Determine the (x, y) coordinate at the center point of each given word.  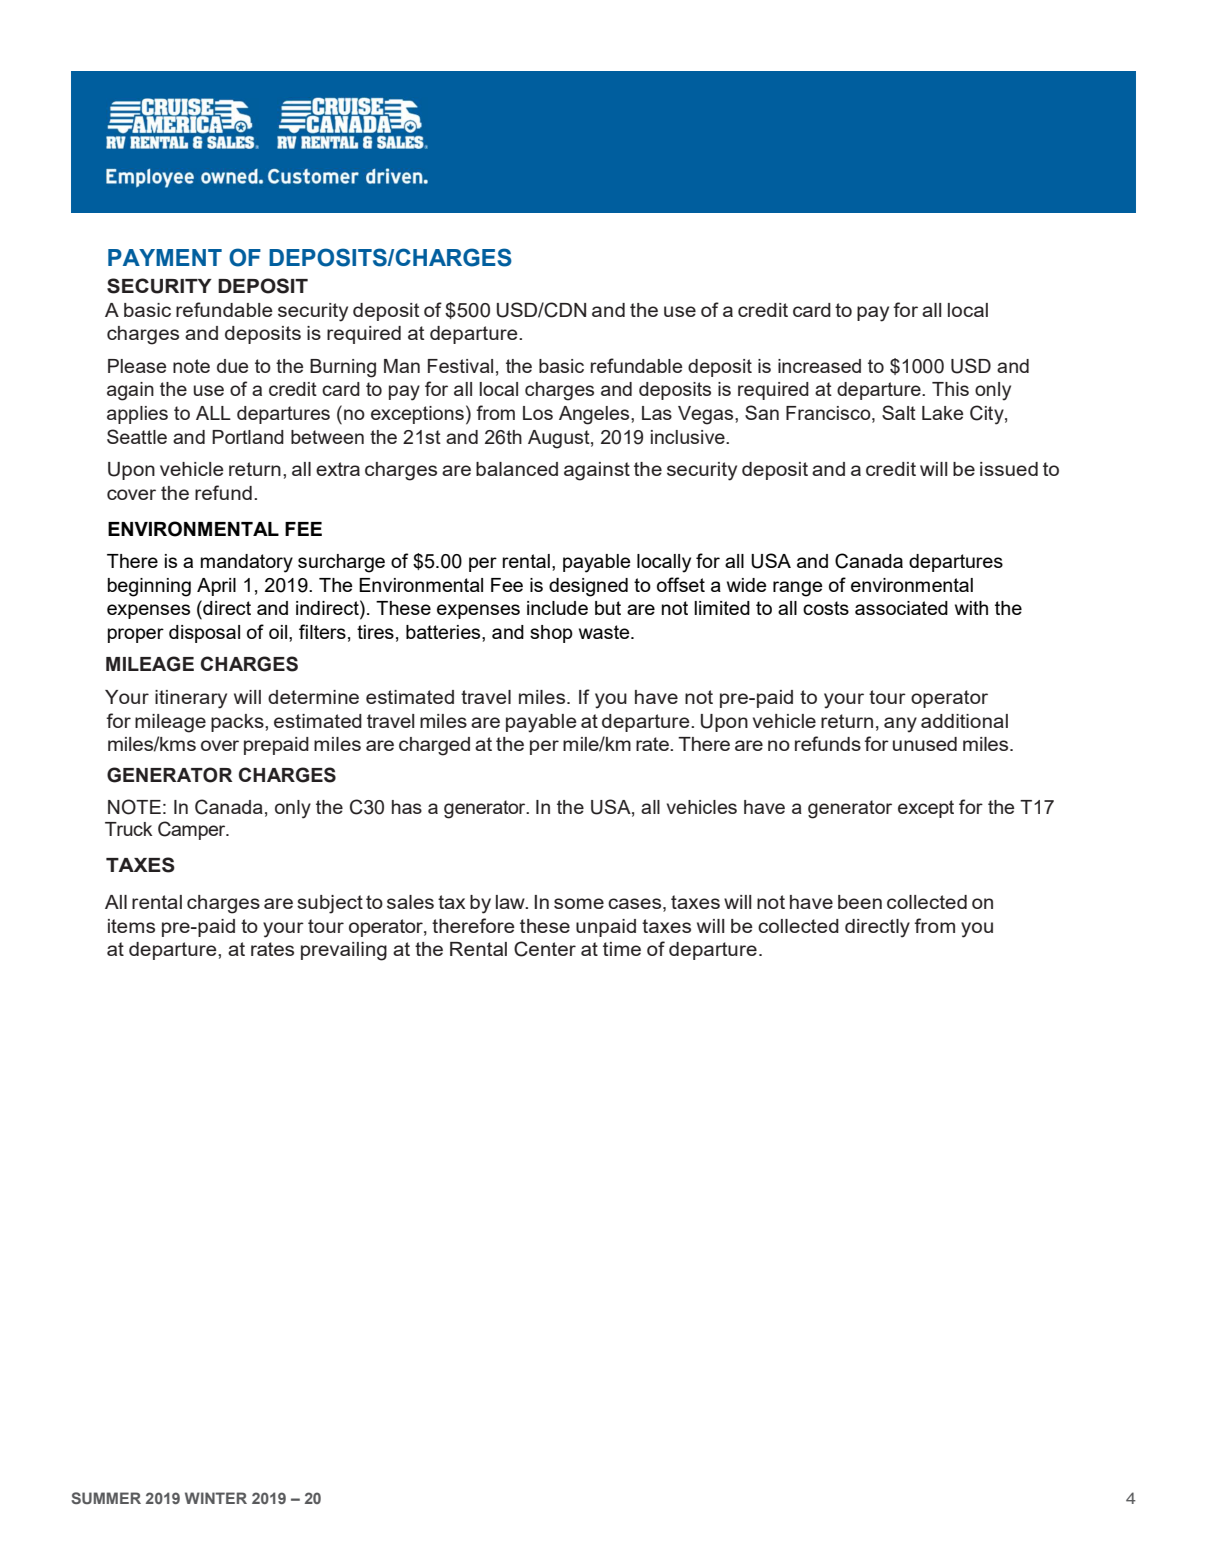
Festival (460, 366)
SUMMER (106, 1498)
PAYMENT (165, 257)
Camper (193, 830)
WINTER (216, 1498)
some (579, 903)
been (860, 902)
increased (819, 366)
